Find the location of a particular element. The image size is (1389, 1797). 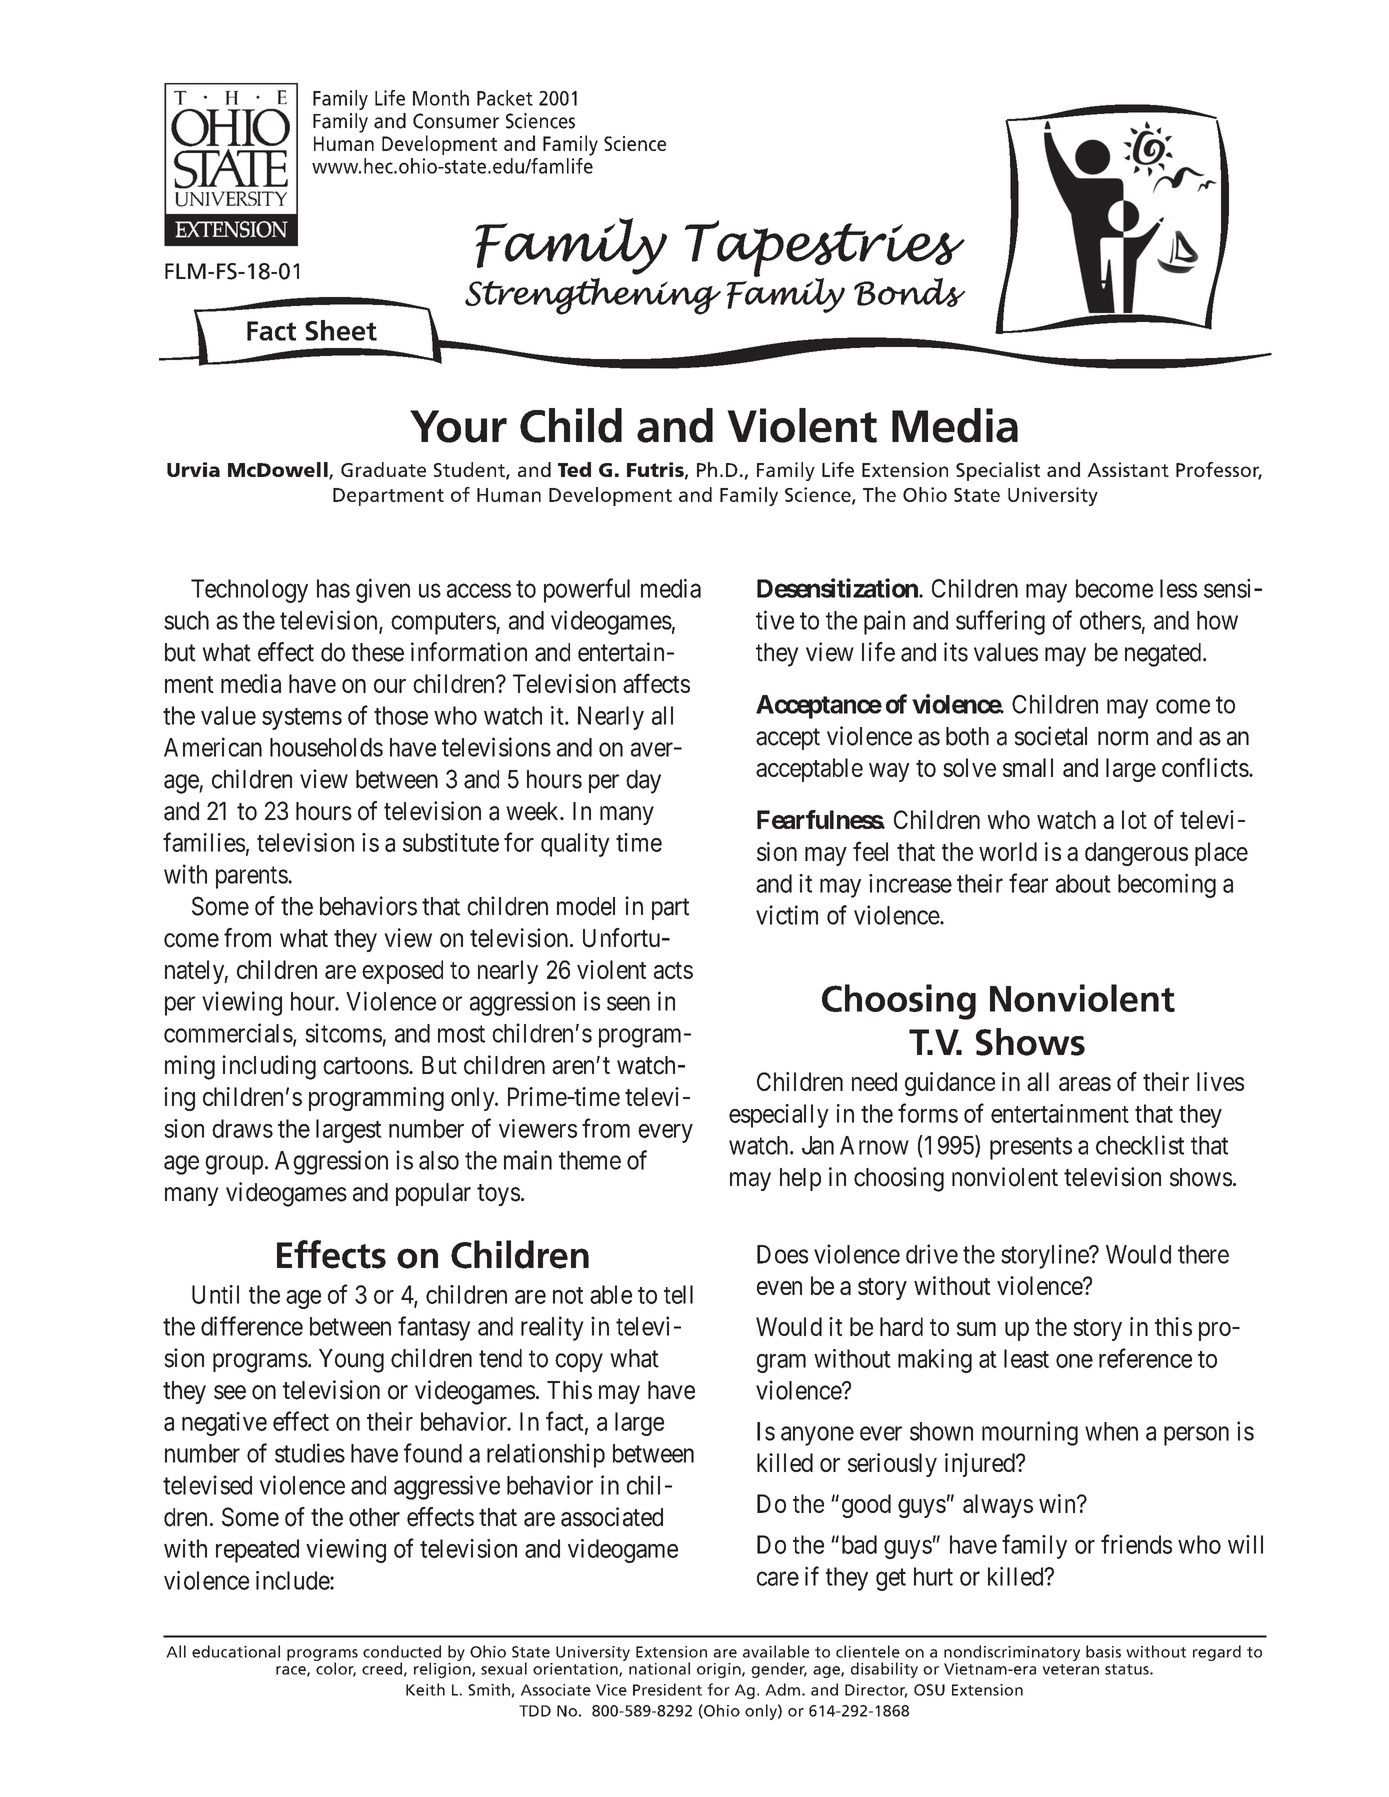

Month is located at coordinates (441, 98).
